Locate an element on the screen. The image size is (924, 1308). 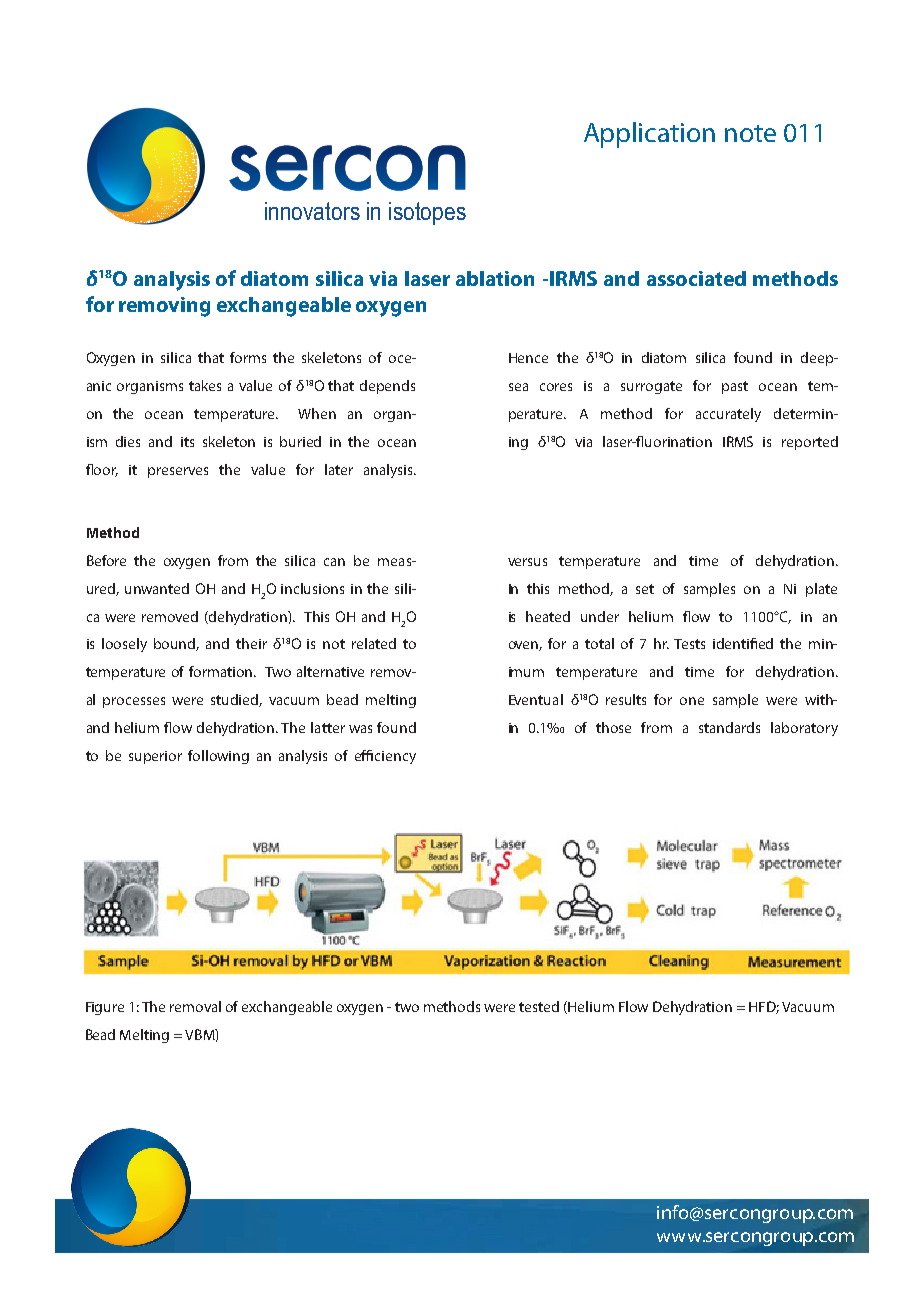
isotopes is located at coordinates (427, 213).
